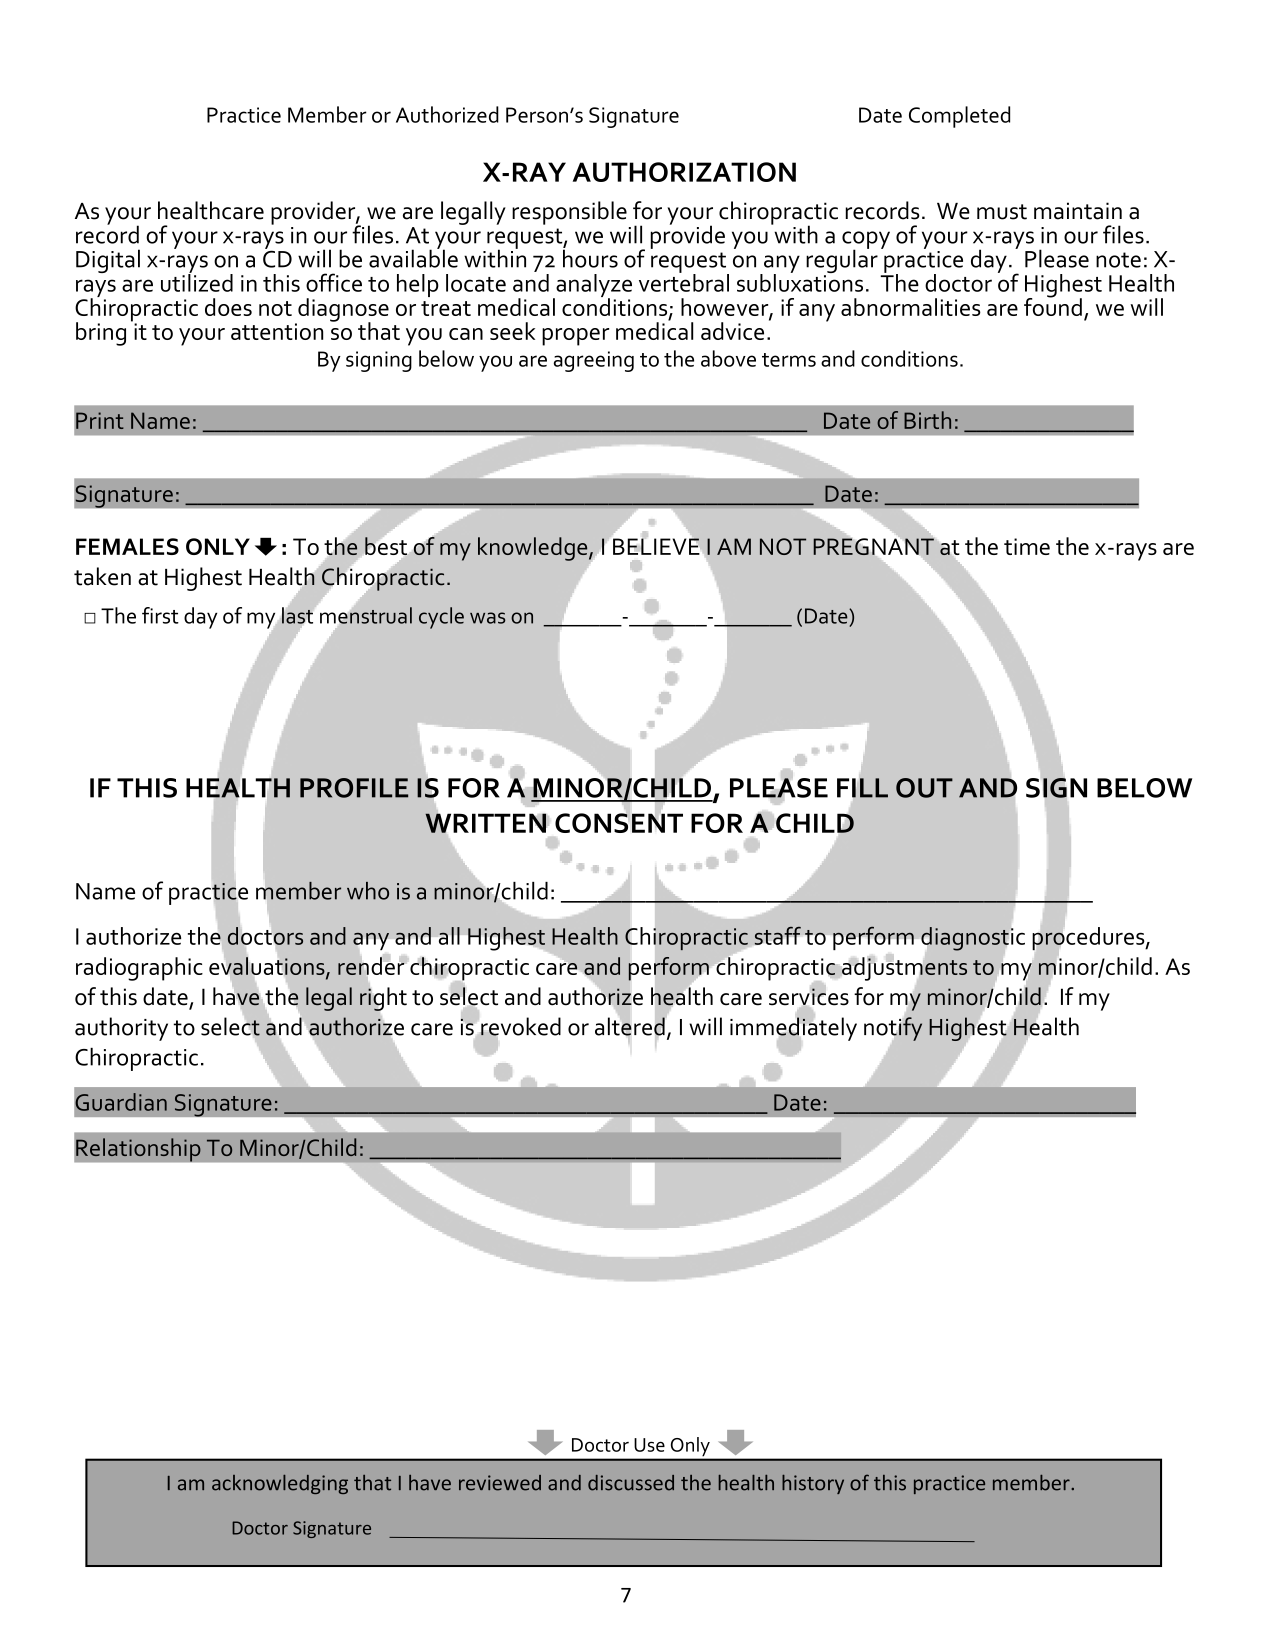 This screenshot has height=1633, width=1262. I want to click on authority, so click(121, 1029).
